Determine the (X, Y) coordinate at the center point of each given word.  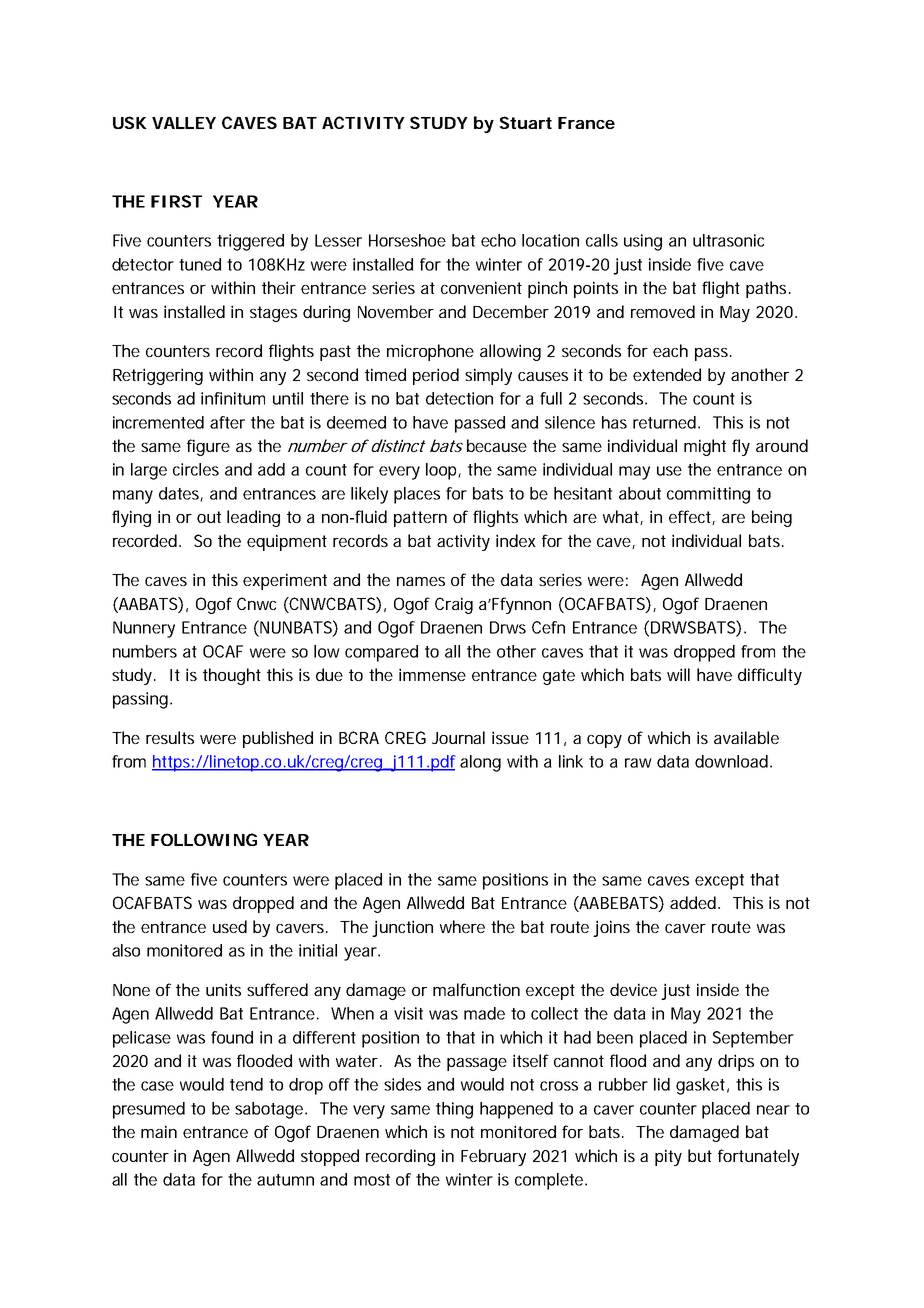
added (694, 902)
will (678, 674)
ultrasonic (728, 240)
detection (459, 398)
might (705, 447)
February (493, 1157)
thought (232, 676)
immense (432, 674)
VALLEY (184, 123)
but (700, 1155)
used (230, 926)
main (159, 1131)
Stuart (525, 122)
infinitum (233, 398)
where (462, 926)
